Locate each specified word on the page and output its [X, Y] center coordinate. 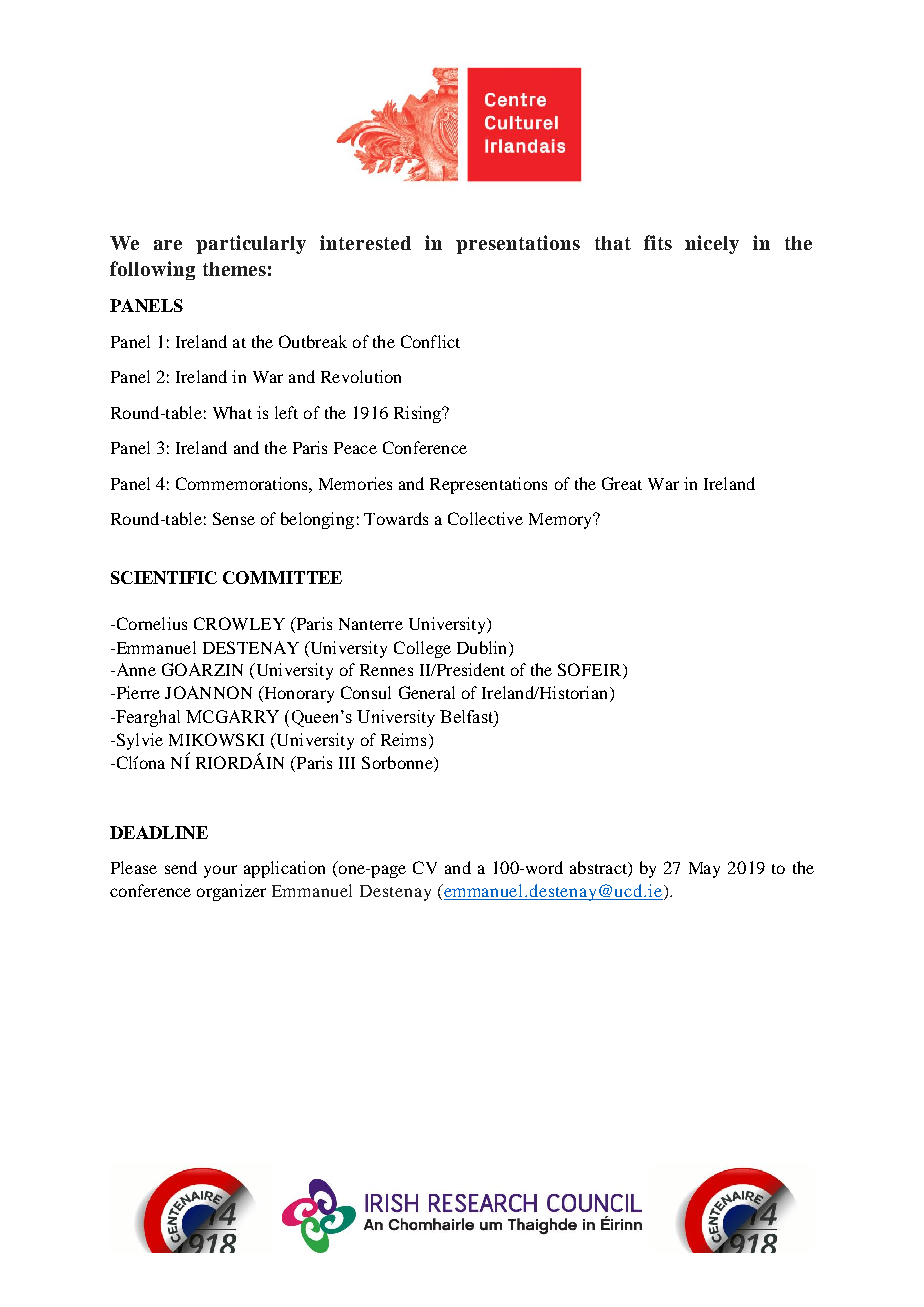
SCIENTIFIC [164, 577]
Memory [561, 521]
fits [658, 242]
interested [365, 242]
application [284, 869]
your [220, 871]
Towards [396, 518]
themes [234, 269]
